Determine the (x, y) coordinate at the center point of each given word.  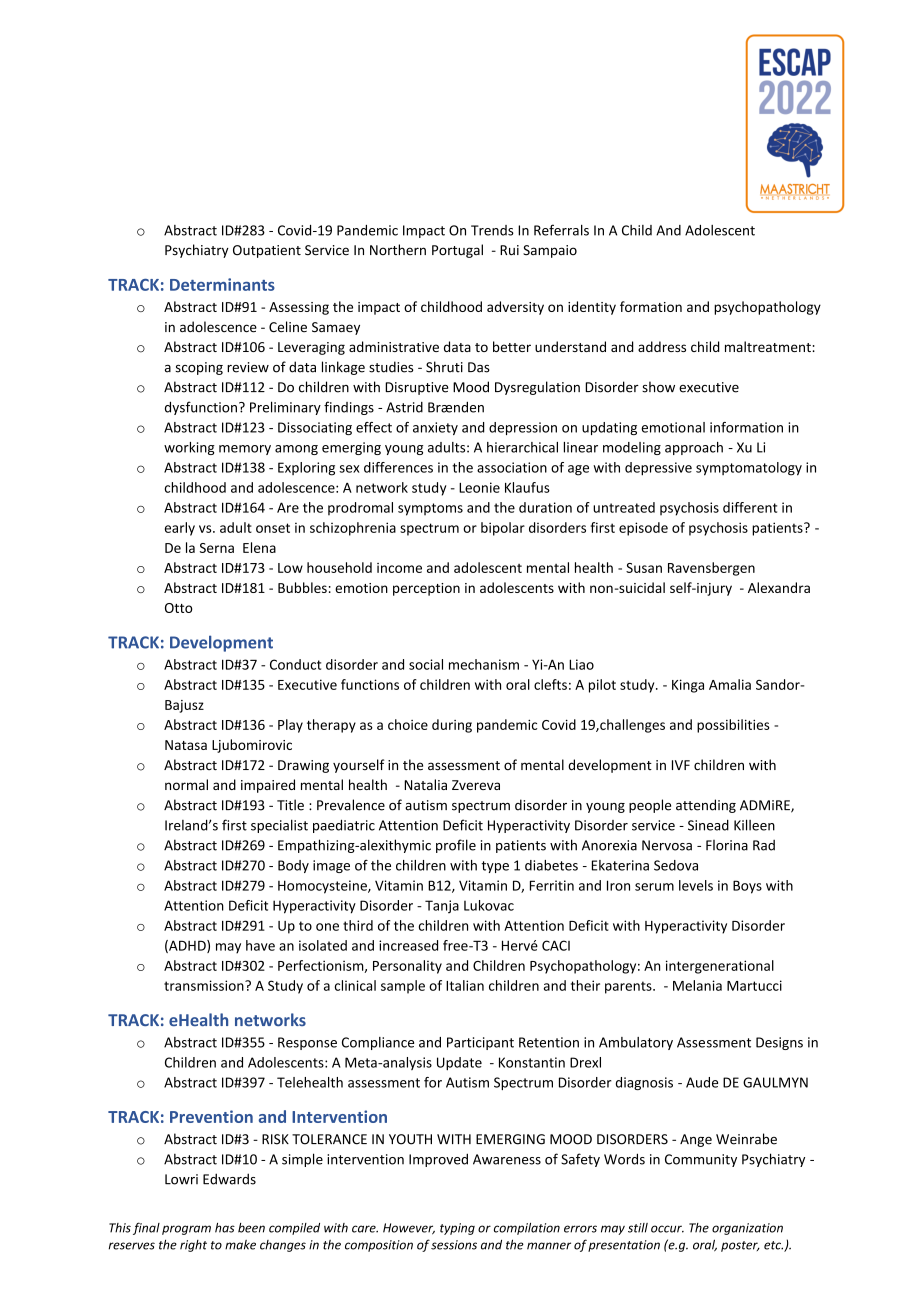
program (186, 1230)
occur (667, 1229)
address (662, 346)
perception (426, 589)
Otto (179, 608)
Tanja (442, 907)
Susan (644, 568)
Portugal (457, 251)
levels (696, 885)
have (260, 945)
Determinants (222, 284)
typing (457, 1229)
